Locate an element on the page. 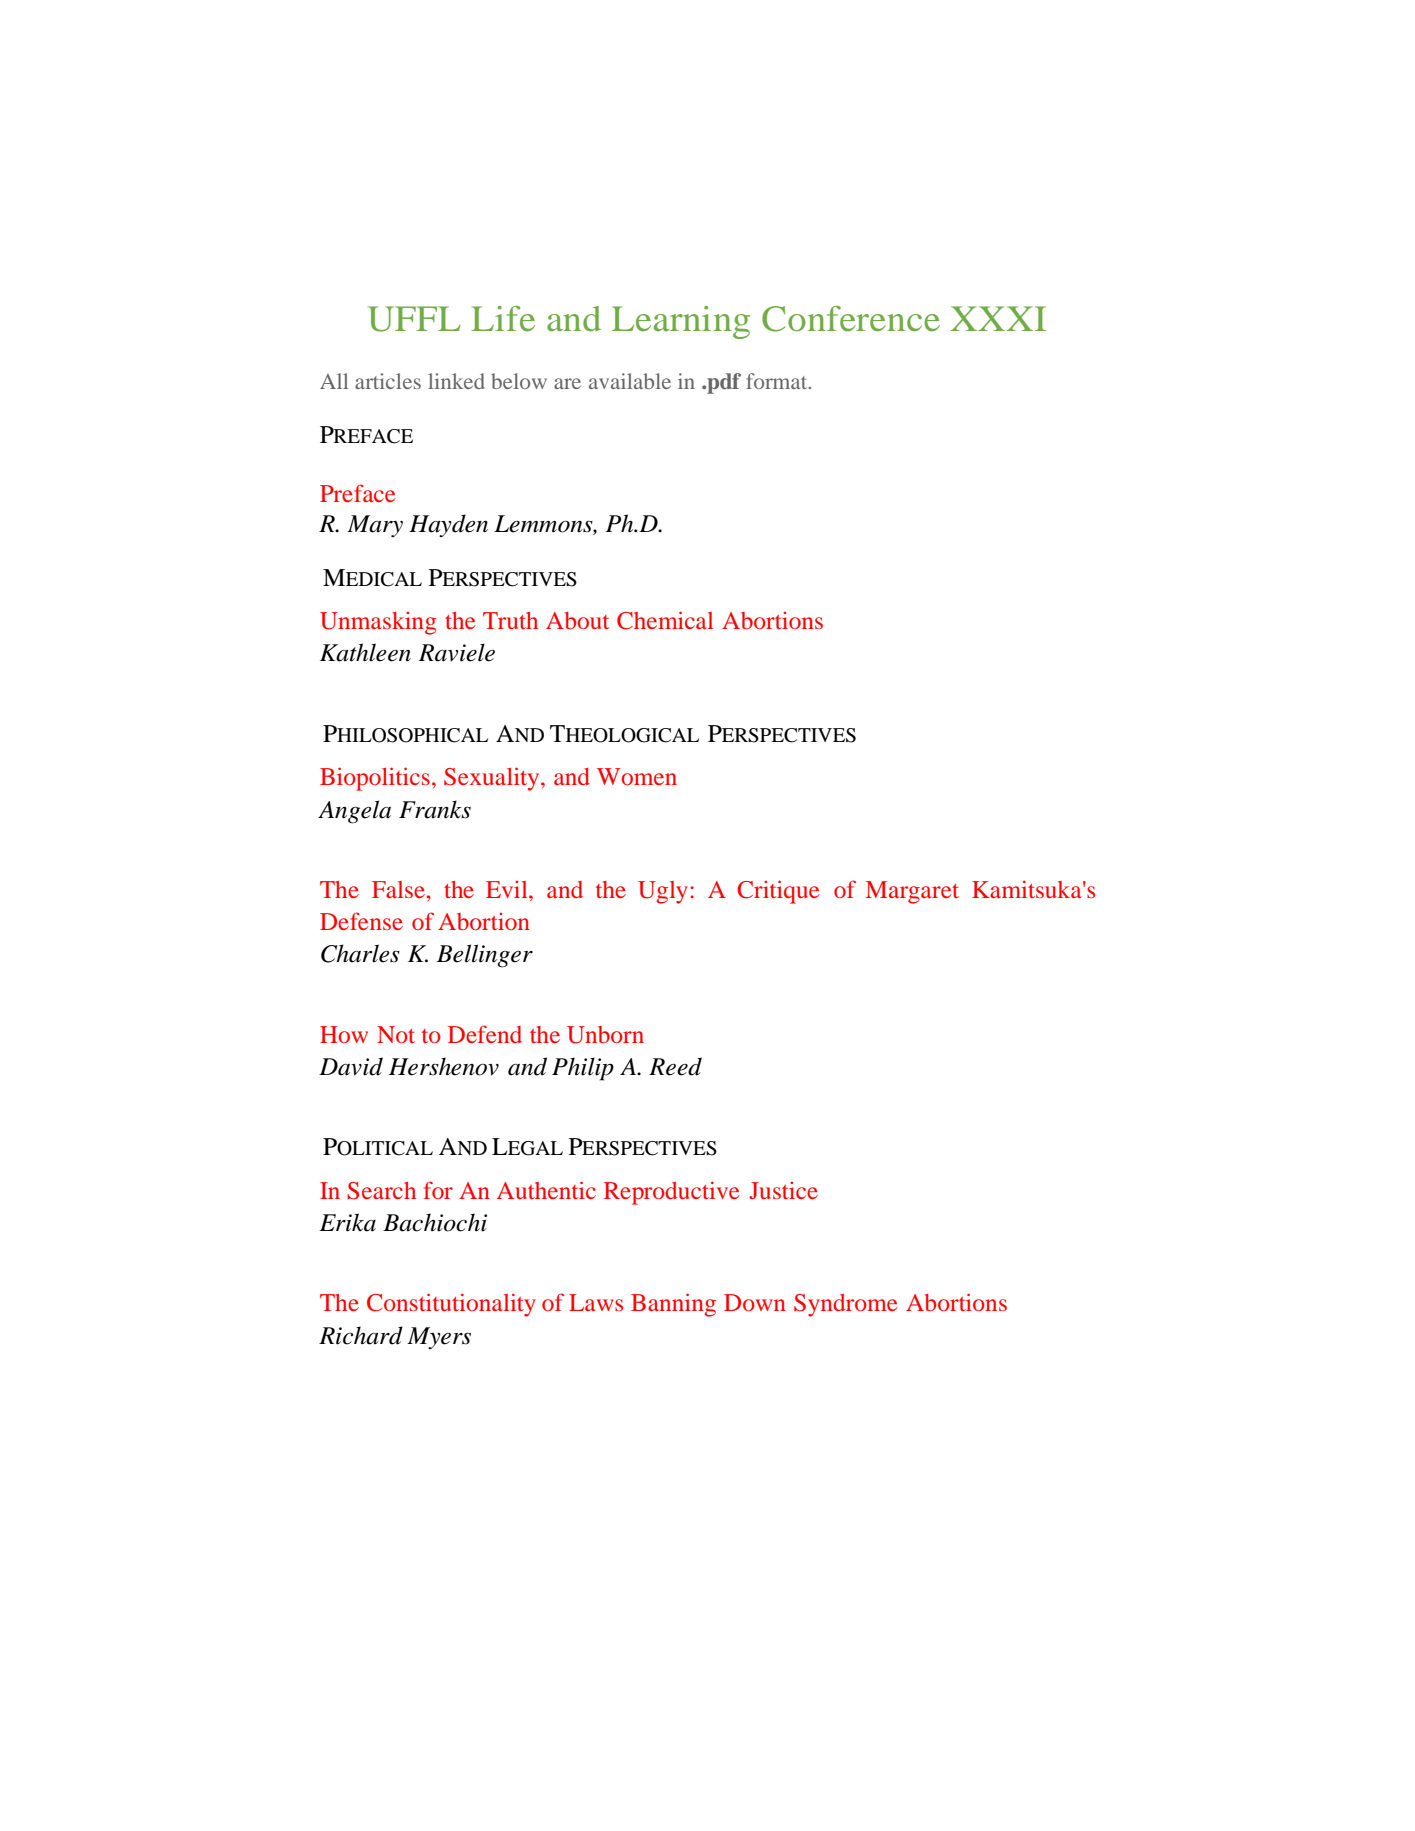 Image resolution: width=1415 pixels, height=1831 pixels. Margaret is located at coordinates (912, 892).
